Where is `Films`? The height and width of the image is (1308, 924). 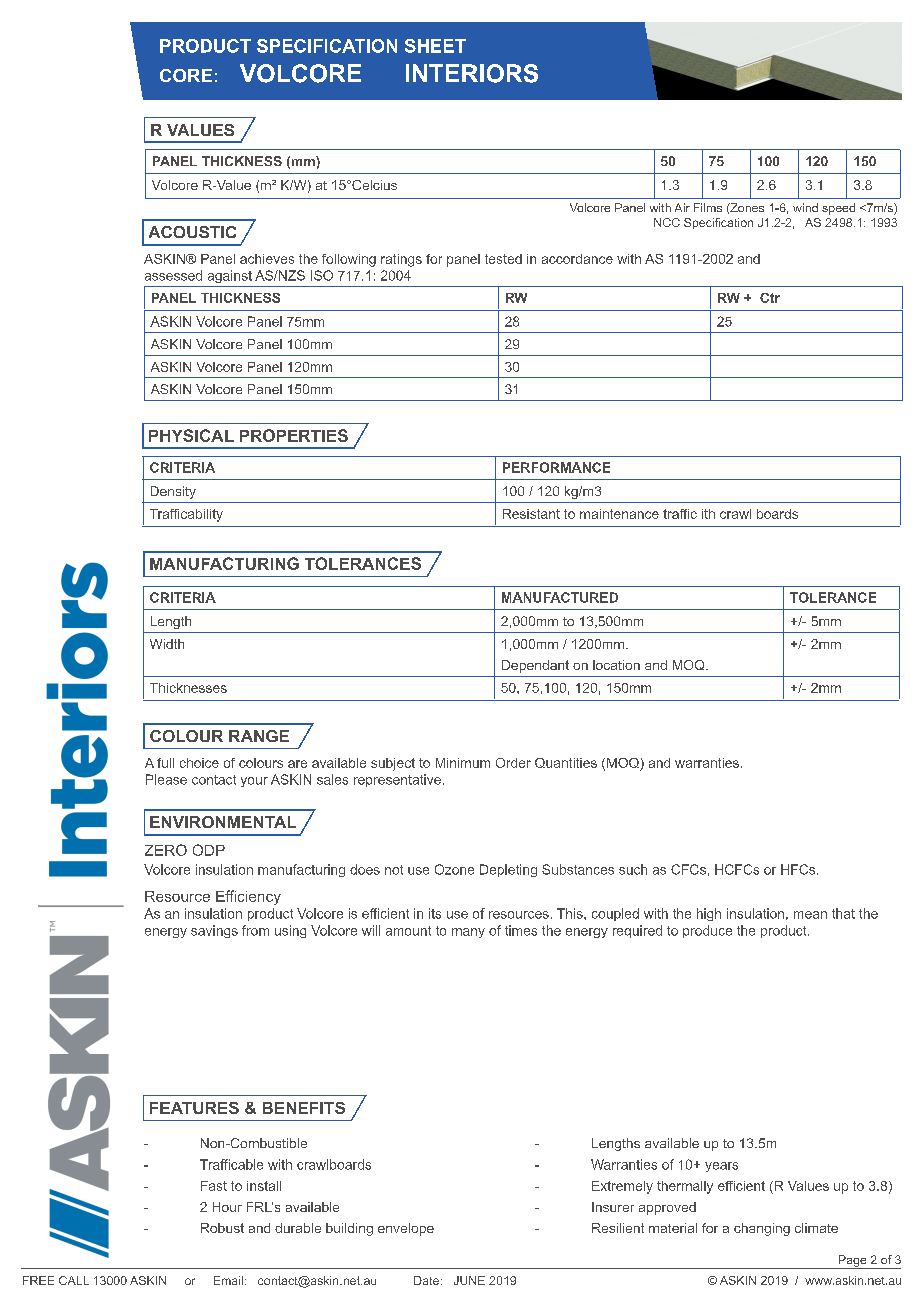 Films is located at coordinates (708, 207).
